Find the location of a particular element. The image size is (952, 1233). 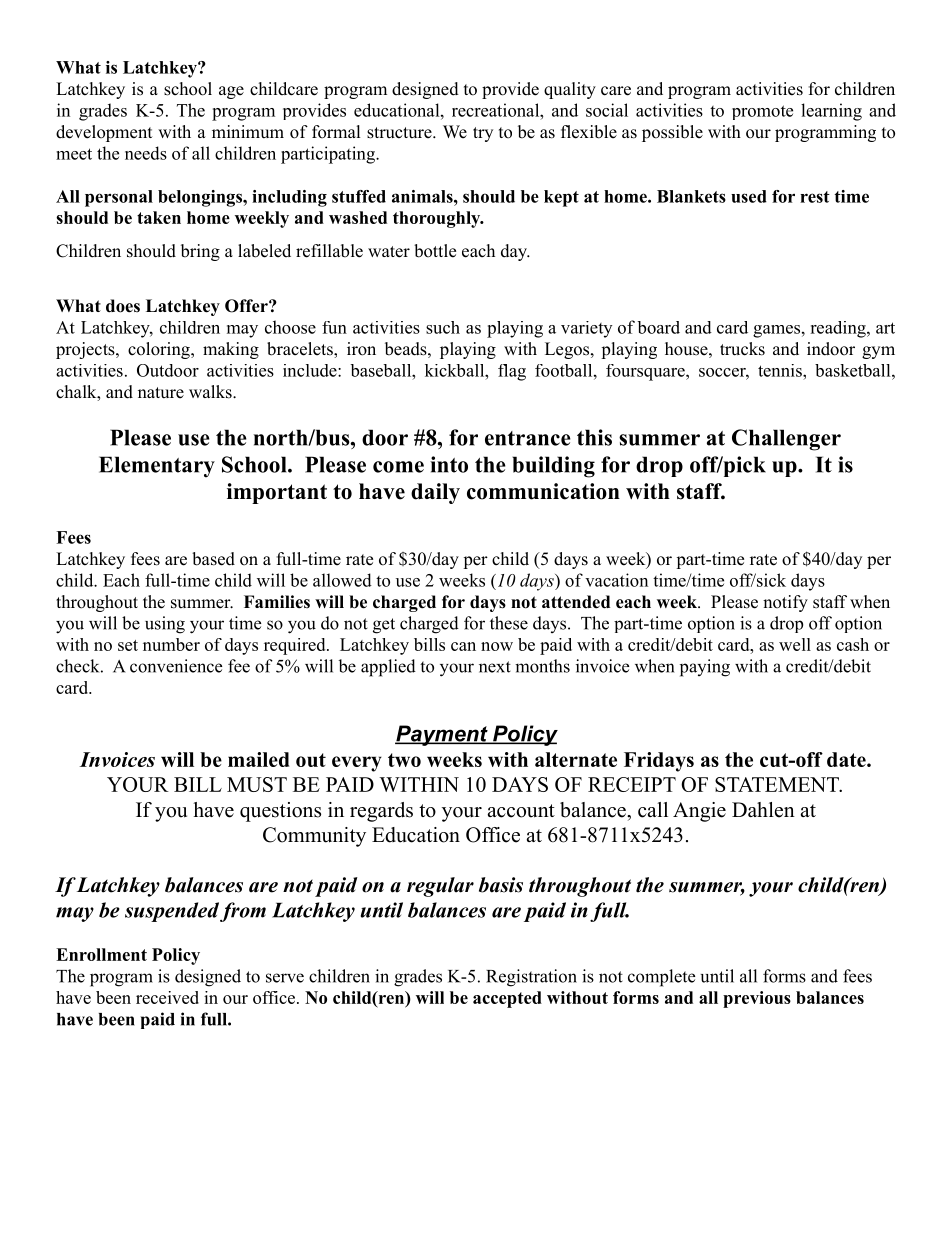

daily is located at coordinates (435, 493).
